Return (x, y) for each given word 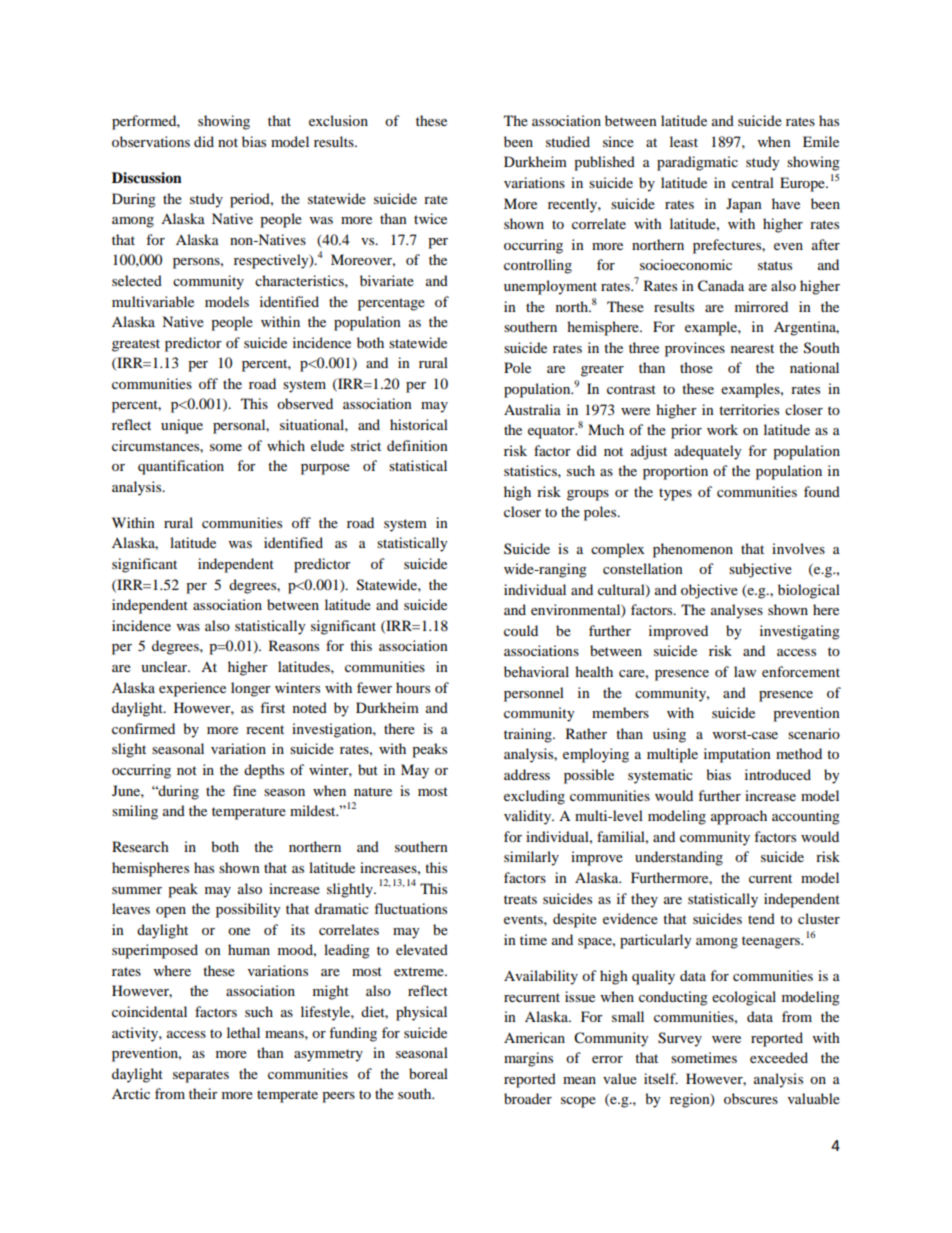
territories (749, 409)
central (753, 182)
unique (182, 426)
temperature (249, 813)
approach (739, 817)
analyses (737, 611)
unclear (165, 666)
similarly (531, 858)
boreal (428, 1073)
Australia (532, 409)
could (521, 630)
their (203, 1093)
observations (151, 141)
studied (568, 141)
